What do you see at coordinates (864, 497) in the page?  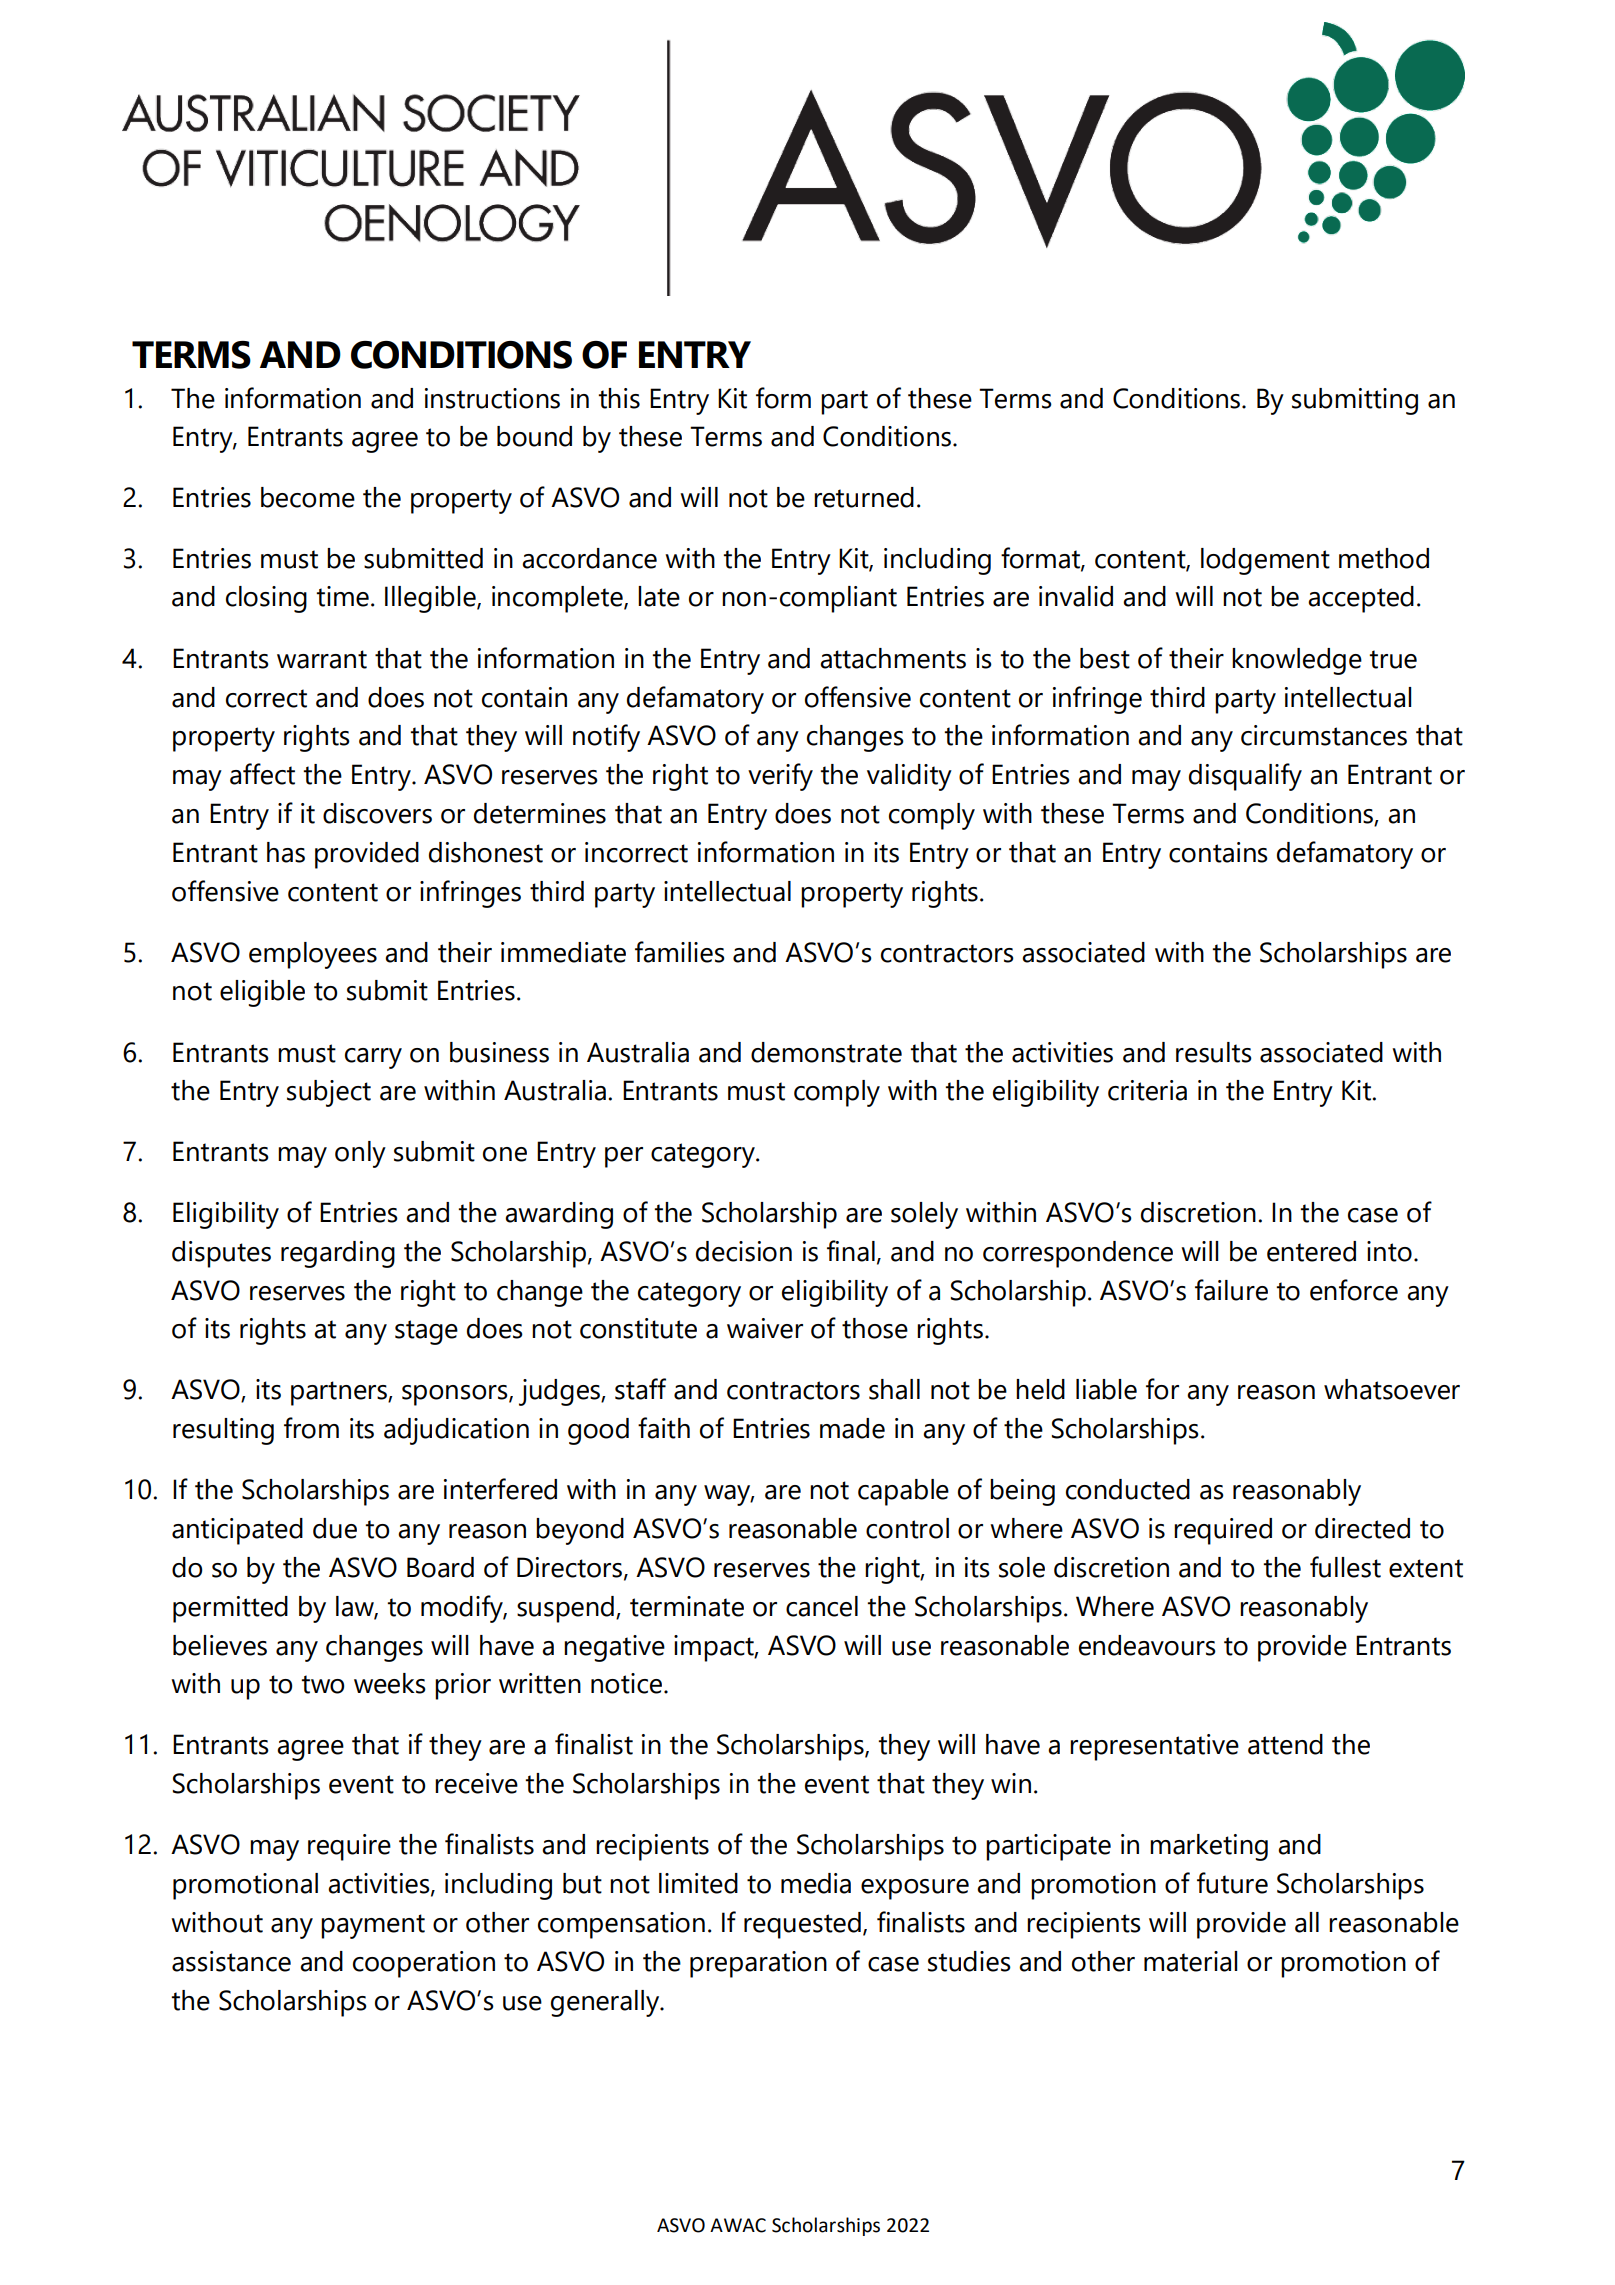 I see `returned` at bounding box center [864, 497].
